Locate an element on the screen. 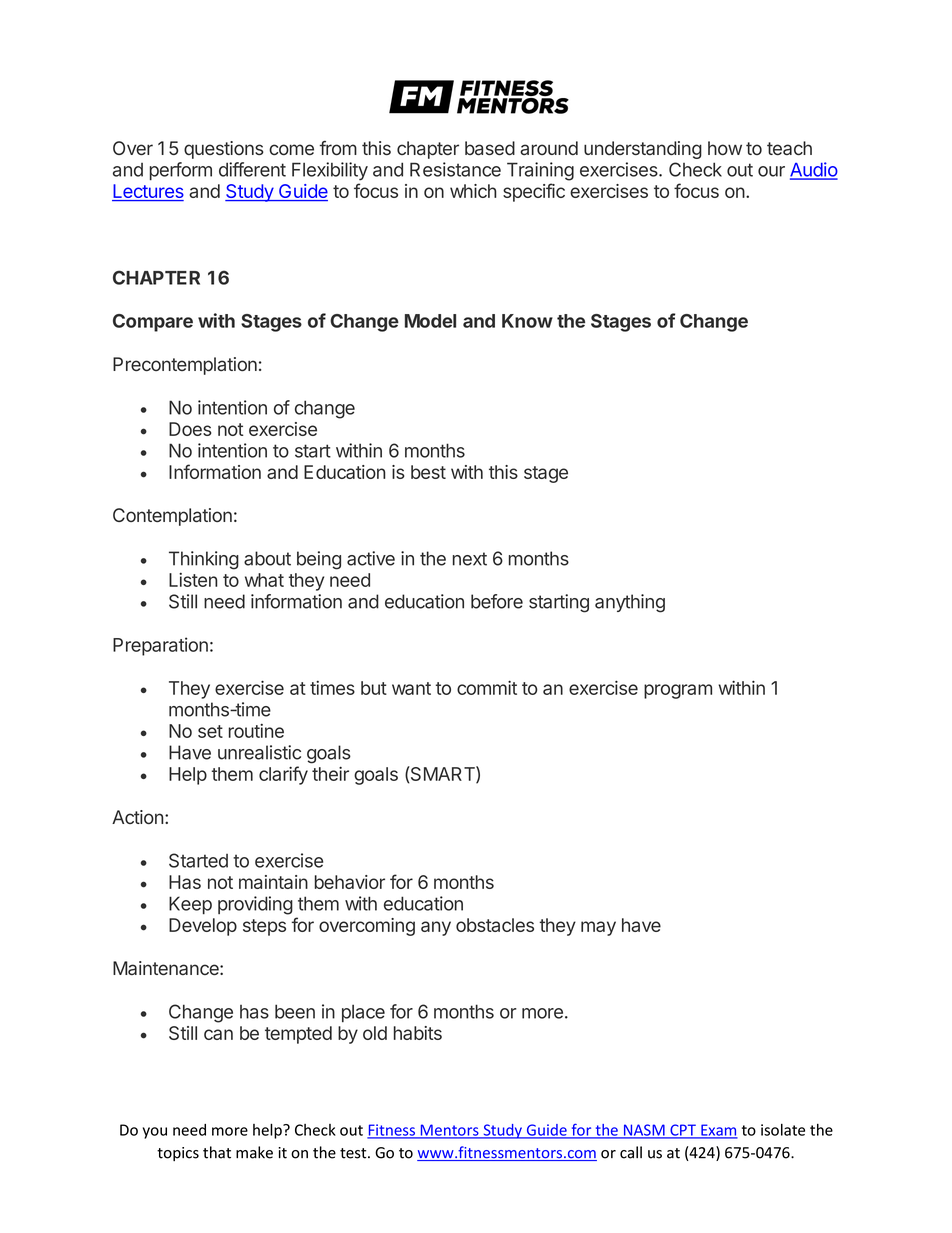 The width and height of the screenshot is (952, 1233). clarify is located at coordinates (283, 775).
